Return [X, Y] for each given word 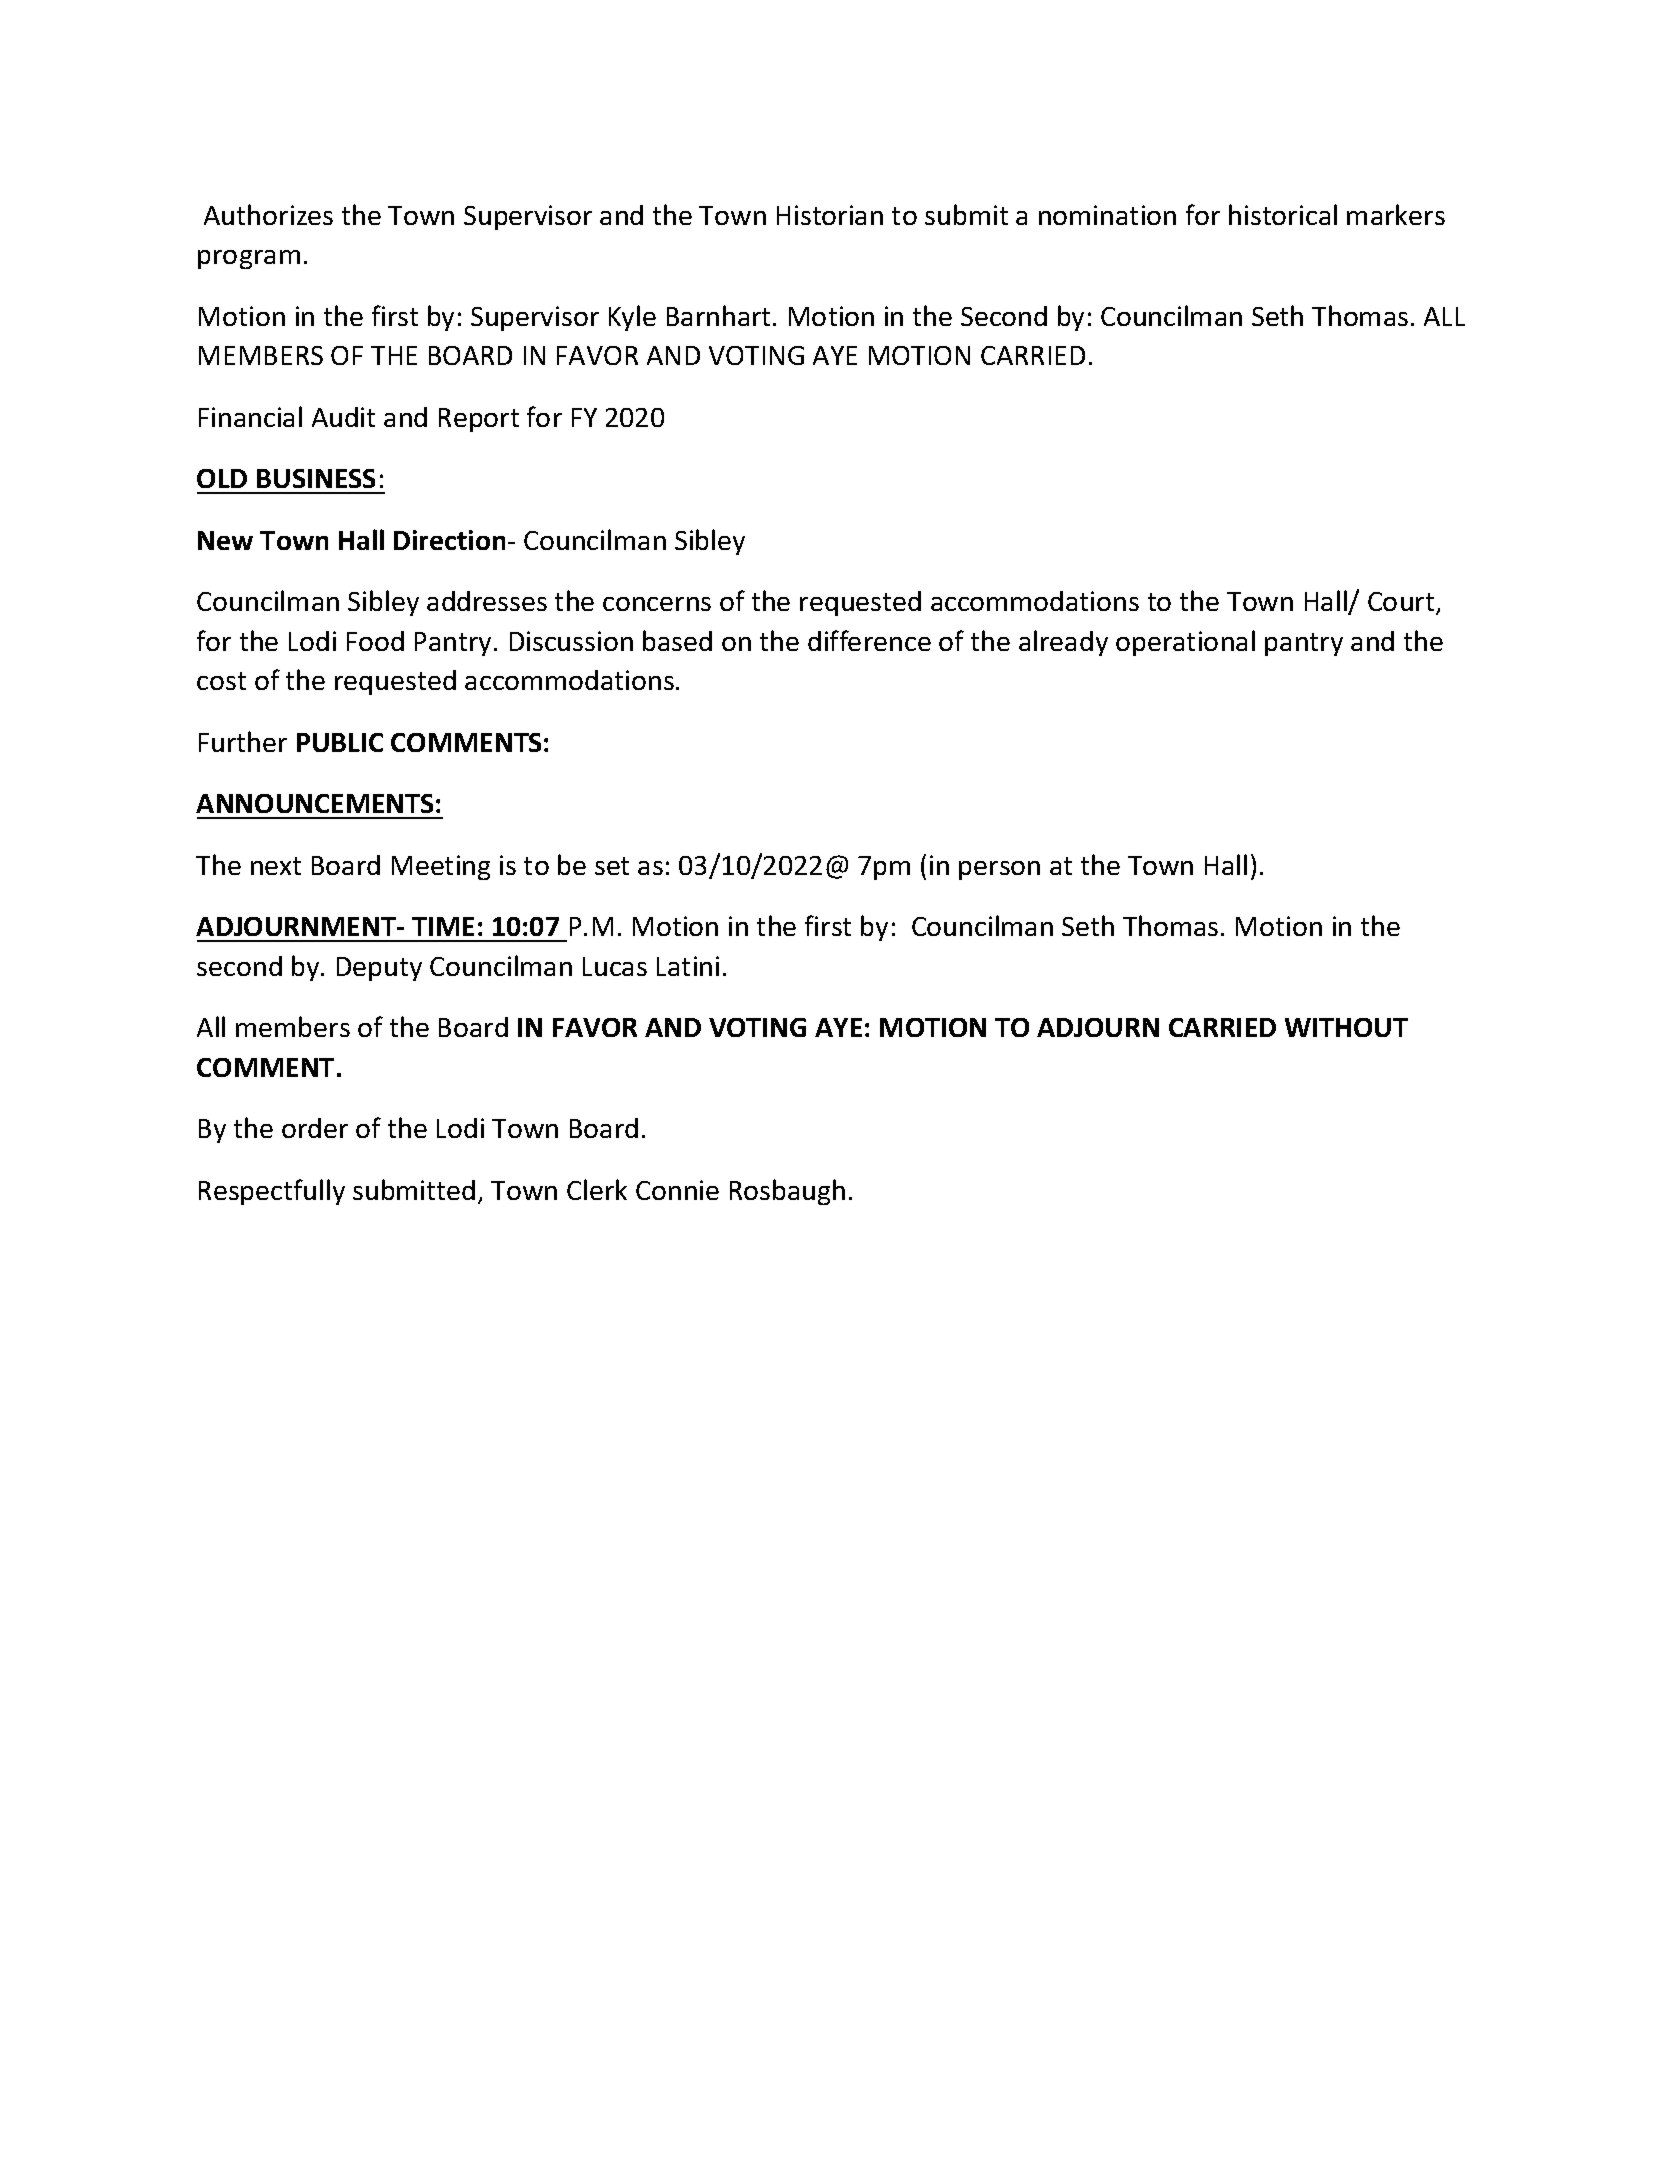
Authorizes [268, 214]
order [315, 1128]
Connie [677, 1190]
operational [1185, 643]
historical [1283, 214]
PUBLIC [340, 742]
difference [869, 640]
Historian [830, 215]
